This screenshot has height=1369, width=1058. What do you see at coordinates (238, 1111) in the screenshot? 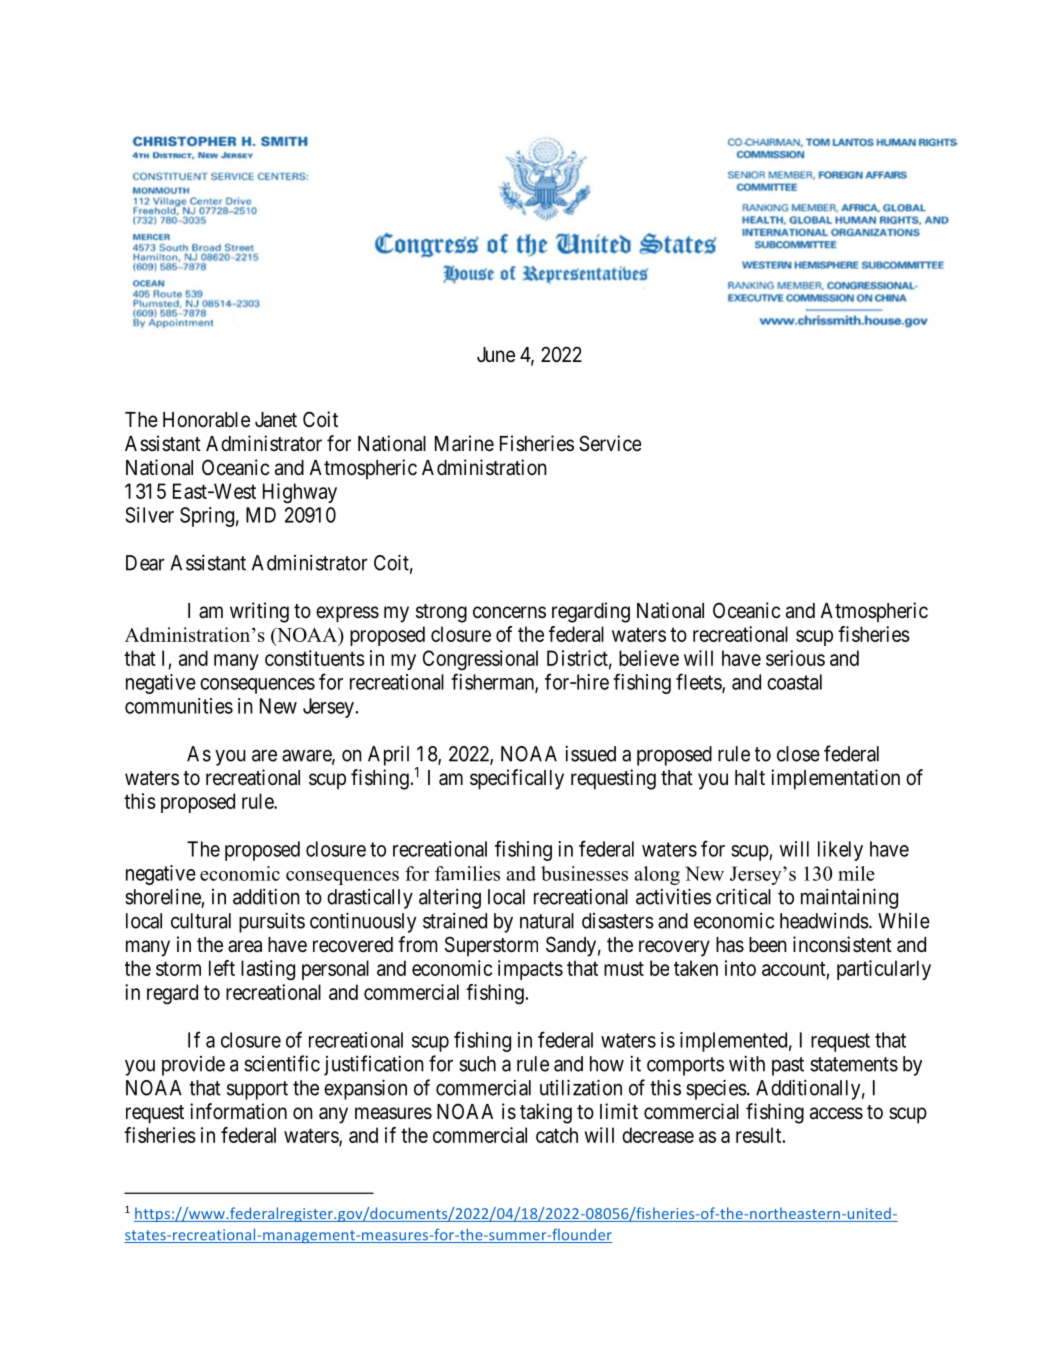
I see `information` at bounding box center [238, 1111].
